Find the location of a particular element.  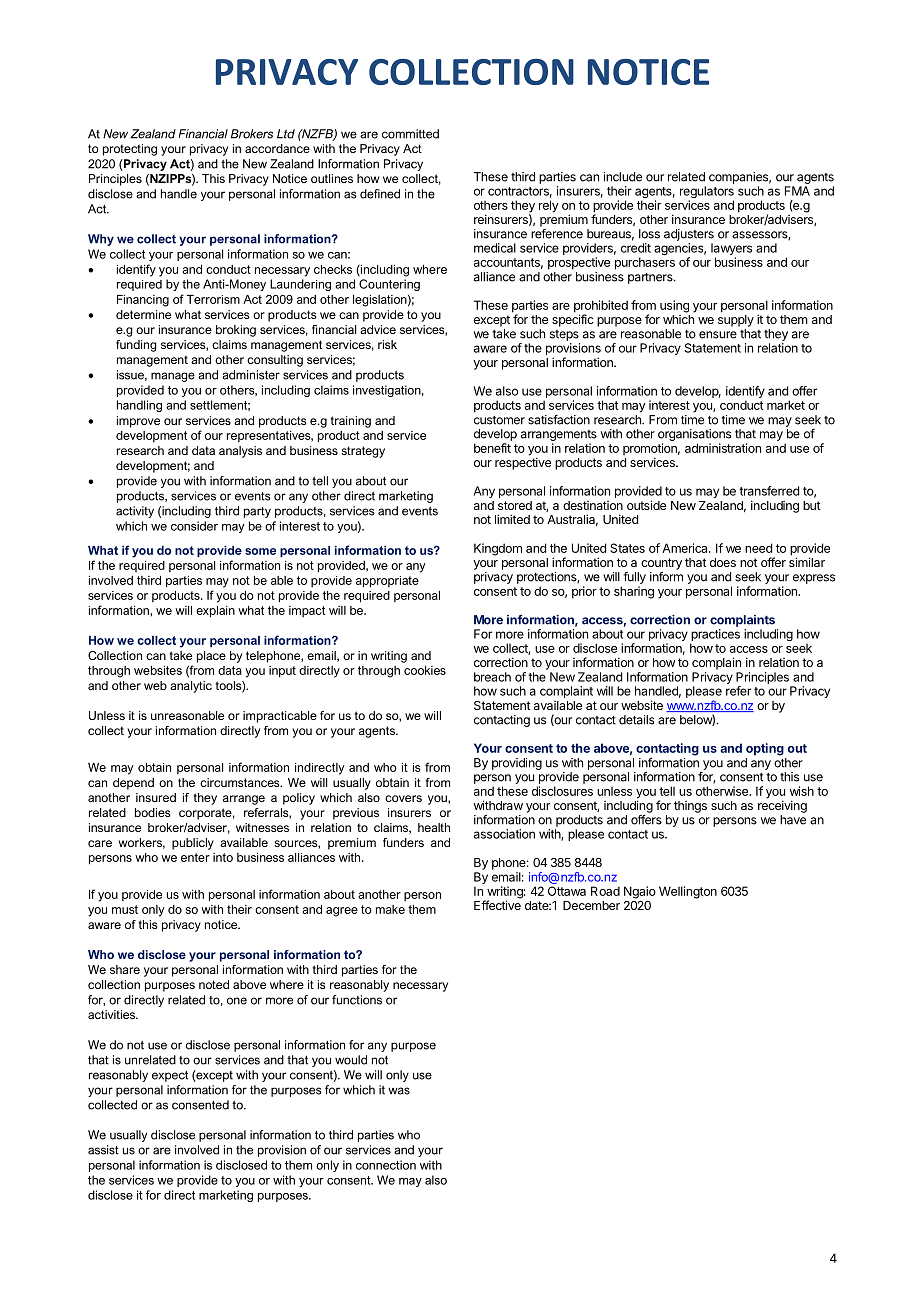

committed is located at coordinates (410, 134).
